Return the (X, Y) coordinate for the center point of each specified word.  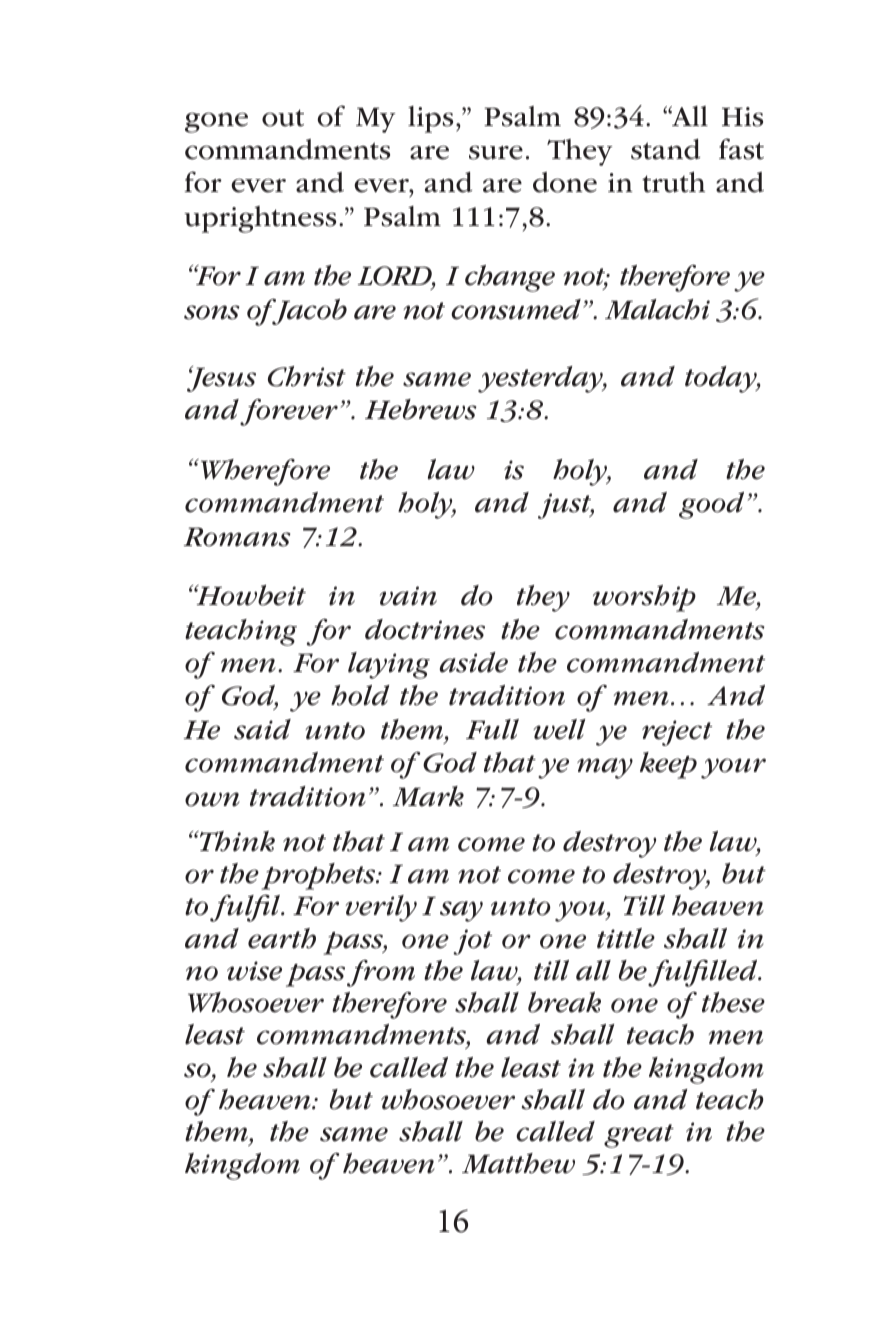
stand (665, 149)
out (283, 118)
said (262, 729)
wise (254, 971)
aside (473, 662)
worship (644, 598)
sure (496, 152)
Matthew (518, 1163)
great (639, 1136)
